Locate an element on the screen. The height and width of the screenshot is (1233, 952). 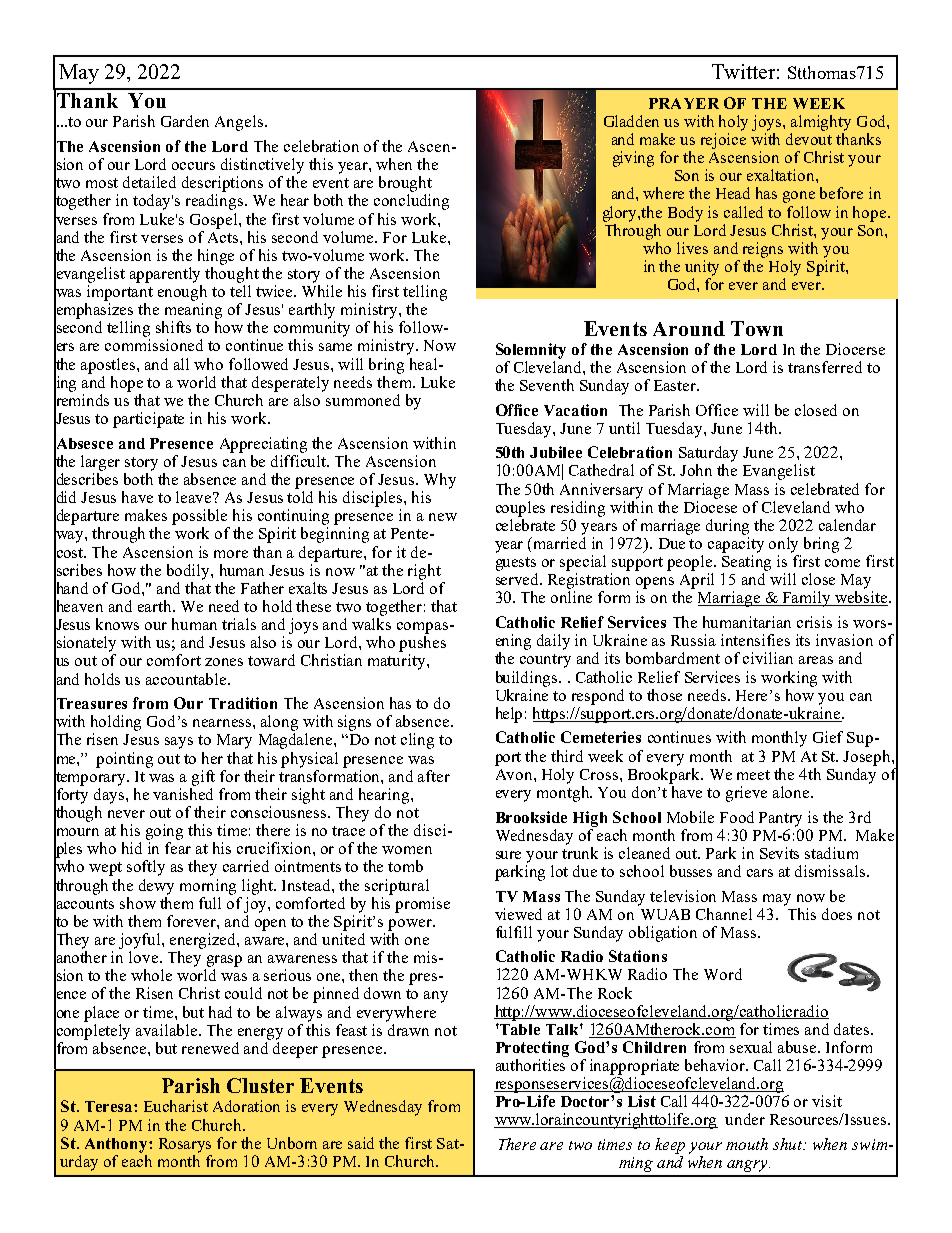
Avon is located at coordinates (515, 774).
